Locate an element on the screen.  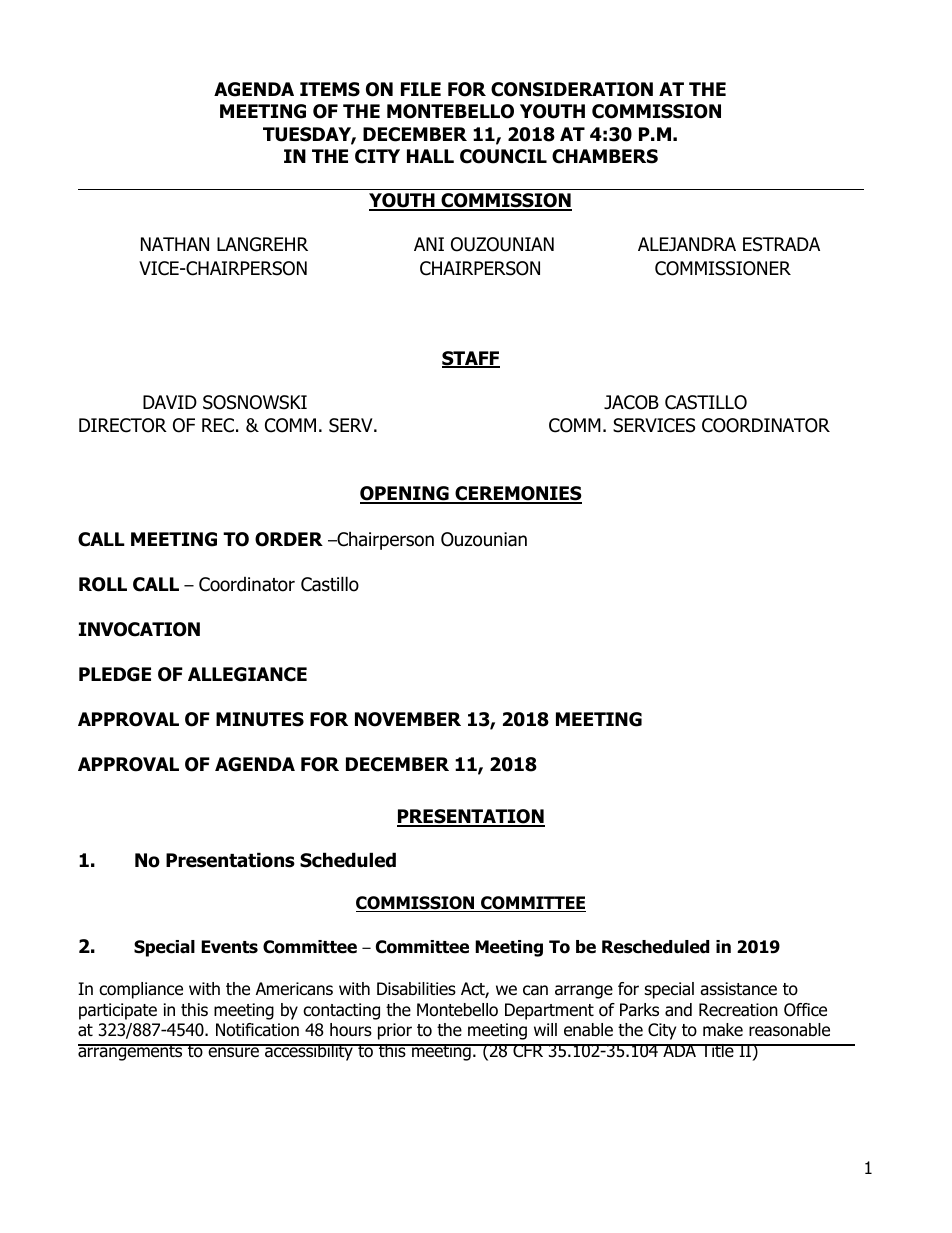
DAVID is located at coordinates (170, 402).
